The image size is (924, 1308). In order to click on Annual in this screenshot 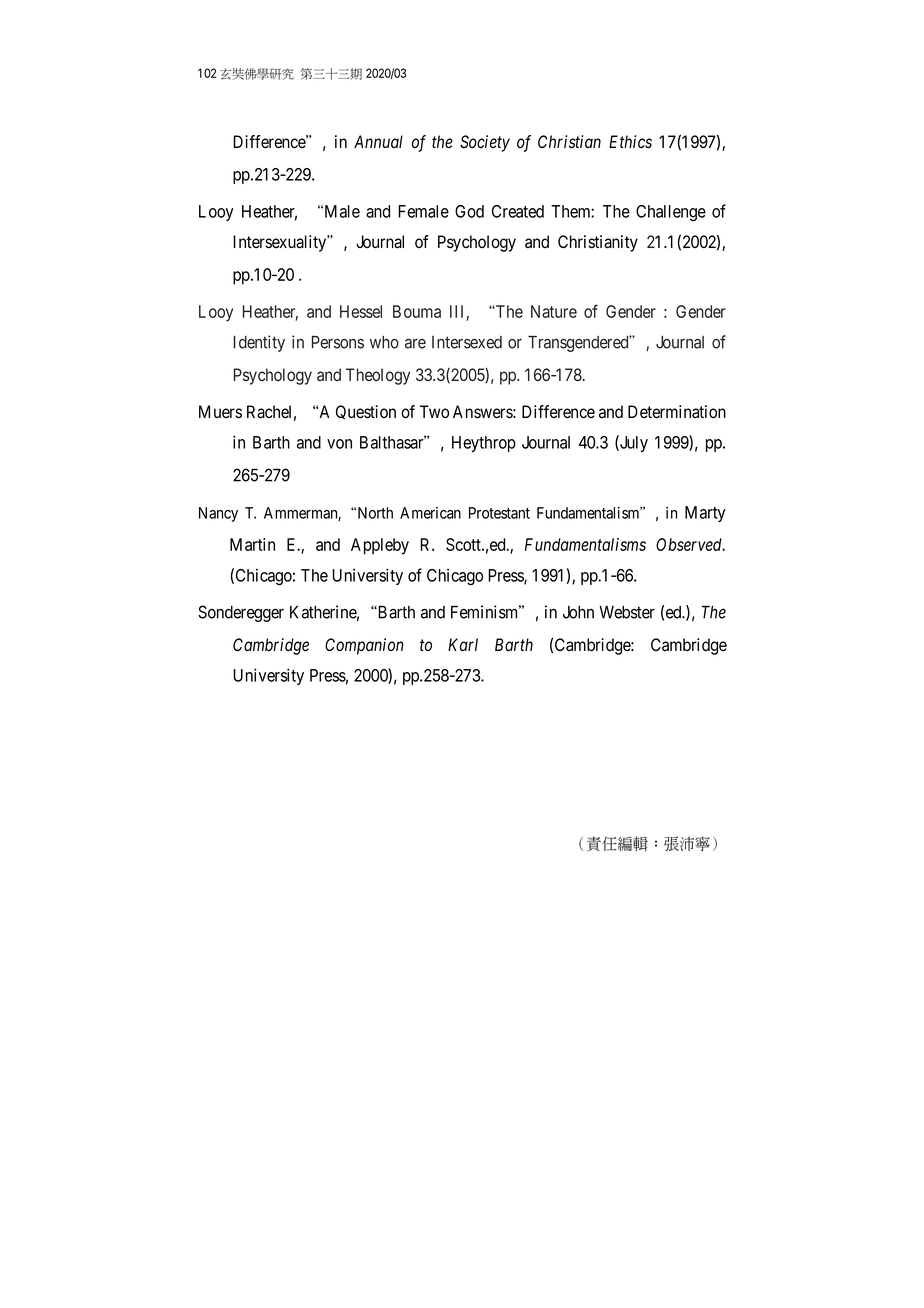, I will do `click(378, 141)`.
